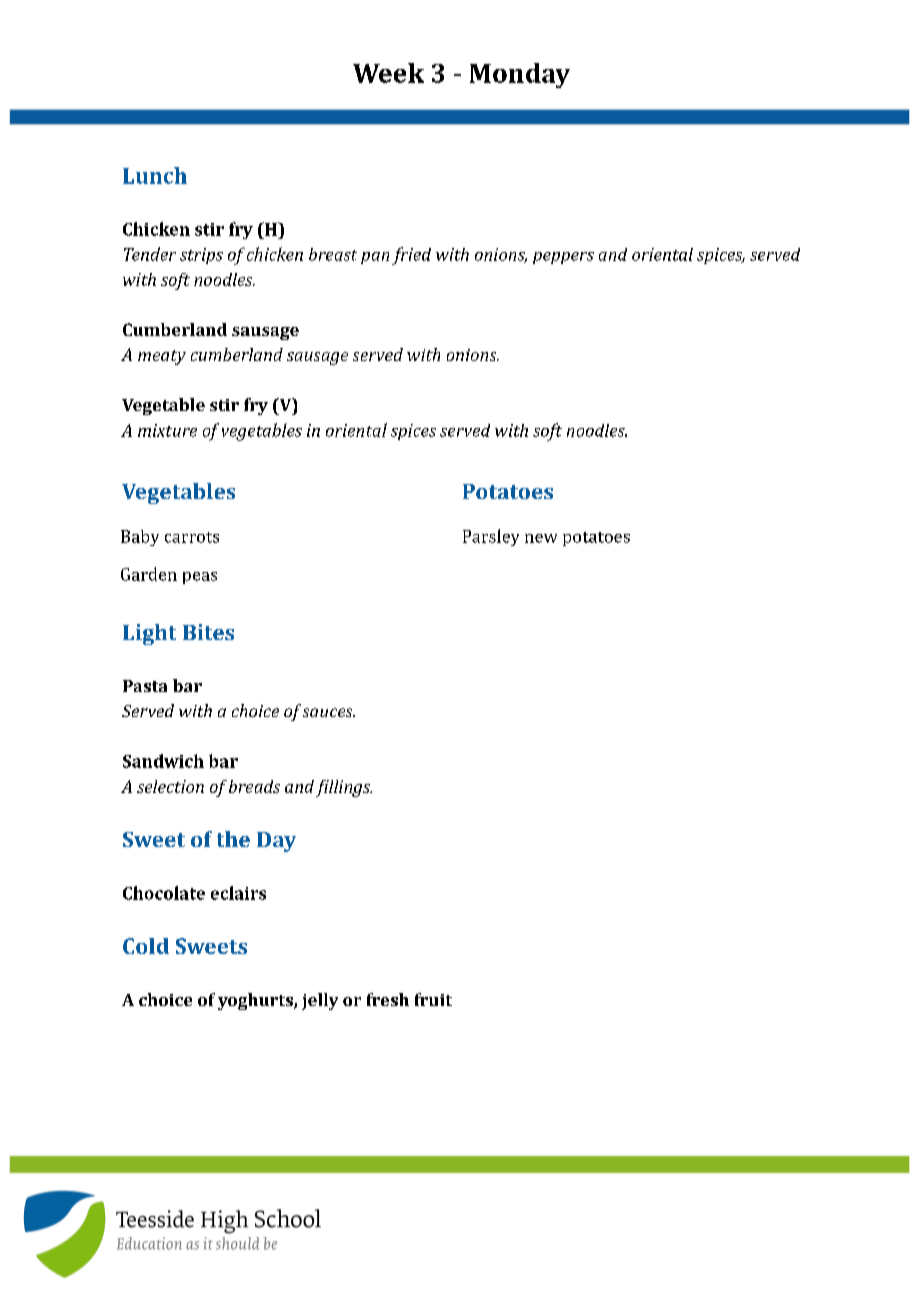 This document has width=924, height=1307. I want to click on breast, so click(333, 254).
